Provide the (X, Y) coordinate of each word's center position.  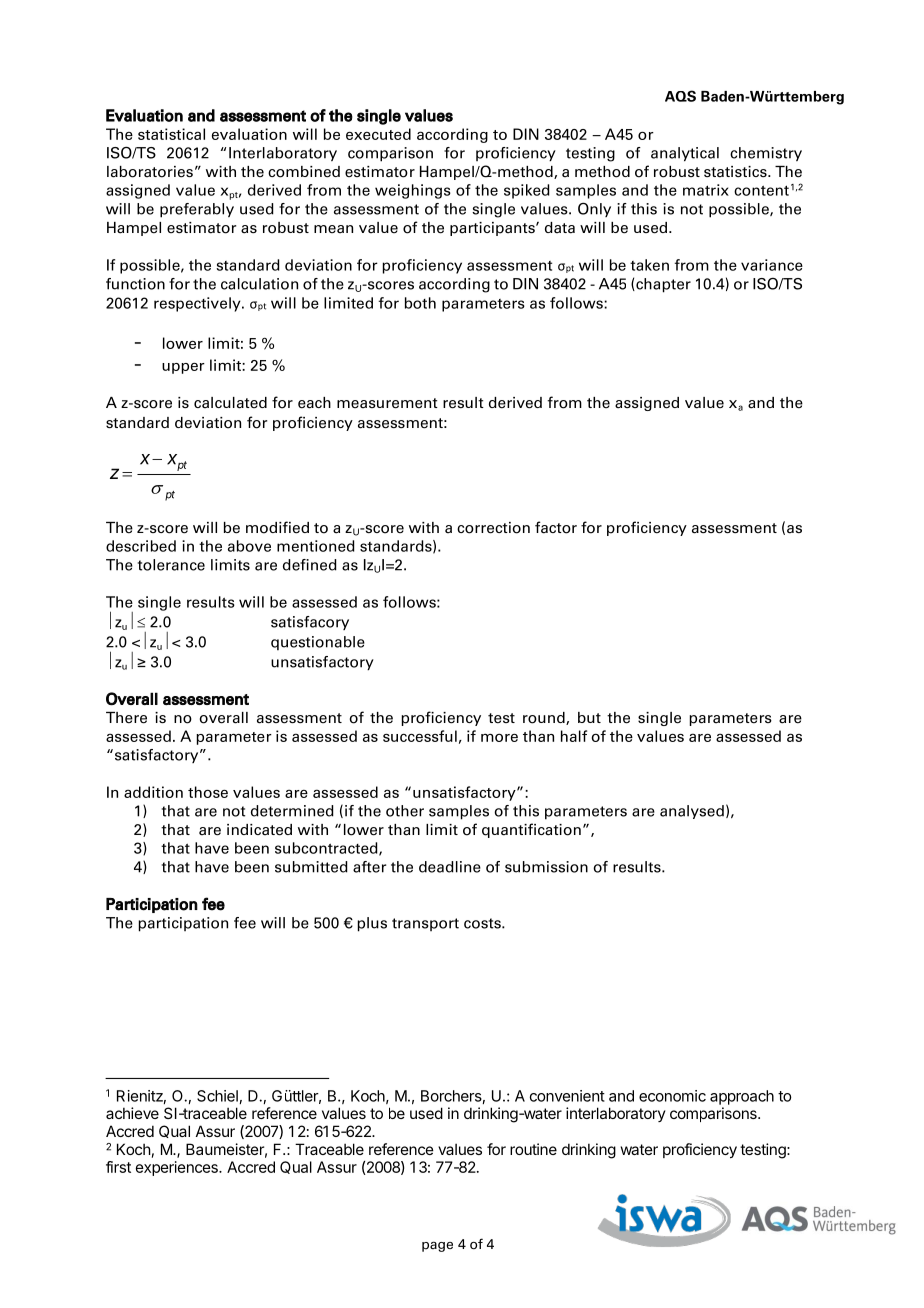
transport (425, 924)
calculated (230, 403)
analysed (692, 812)
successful (420, 736)
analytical (685, 154)
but (589, 717)
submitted (311, 867)
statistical (171, 134)
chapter (662, 285)
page (437, 1246)
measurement (387, 403)
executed (378, 134)
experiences (178, 1168)
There (126, 718)
